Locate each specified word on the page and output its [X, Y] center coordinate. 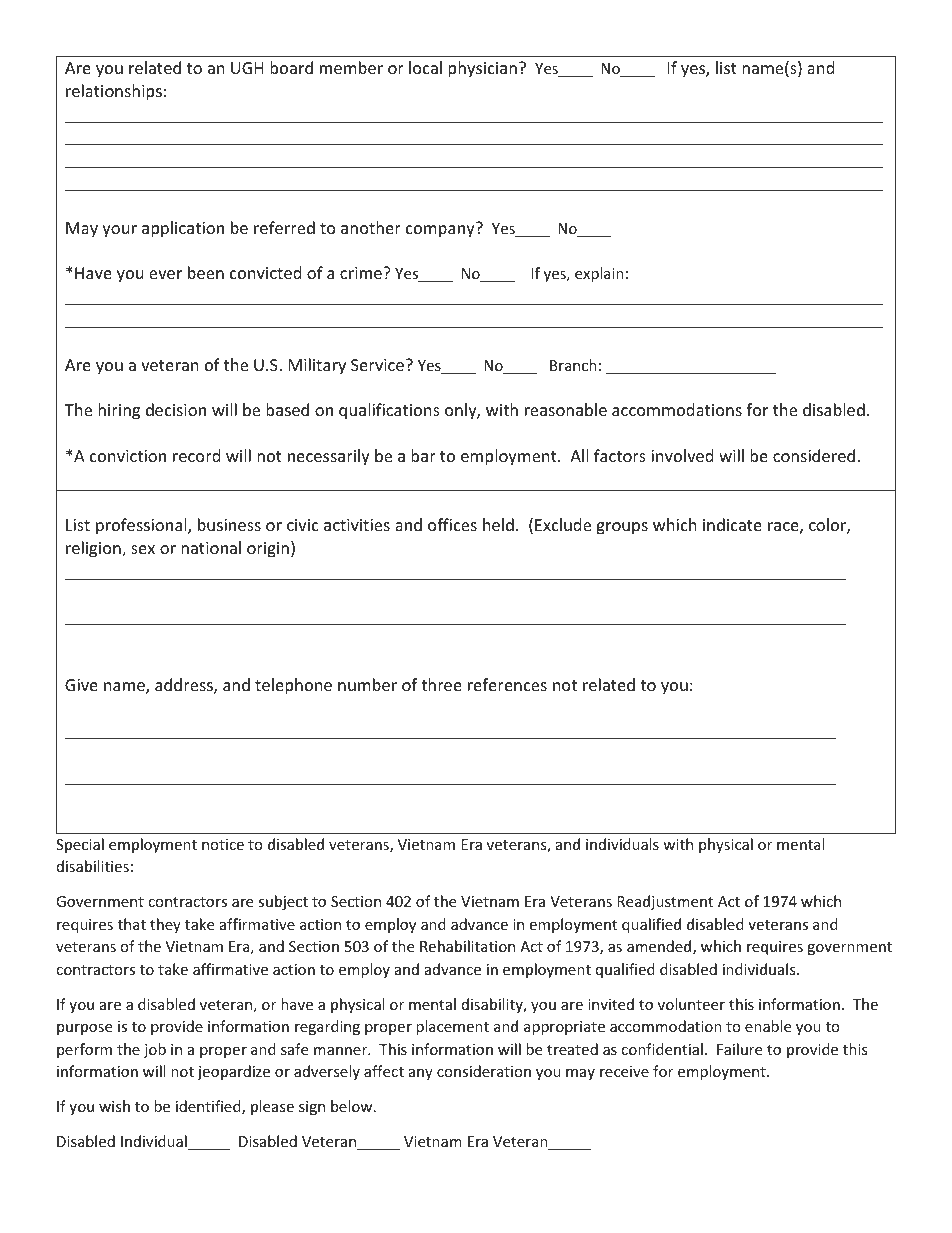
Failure [739, 1049]
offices [452, 524]
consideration [484, 1071]
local [425, 67]
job [155, 1050]
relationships [114, 92]
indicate [732, 524]
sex [143, 549]
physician [482, 69]
